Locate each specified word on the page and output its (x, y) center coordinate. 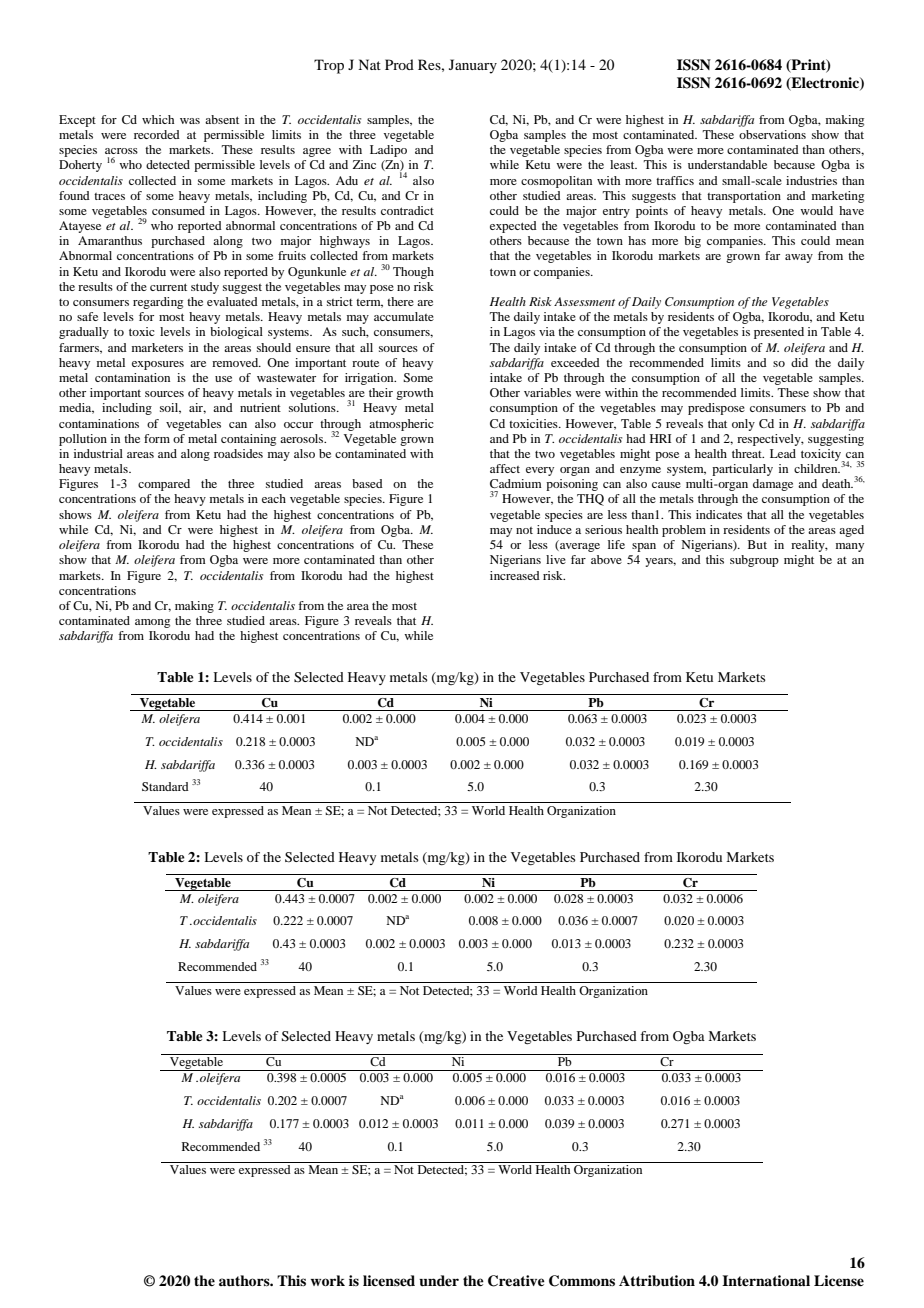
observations (772, 134)
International (766, 1280)
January (473, 66)
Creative (516, 1281)
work (327, 1280)
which (158, 119)
